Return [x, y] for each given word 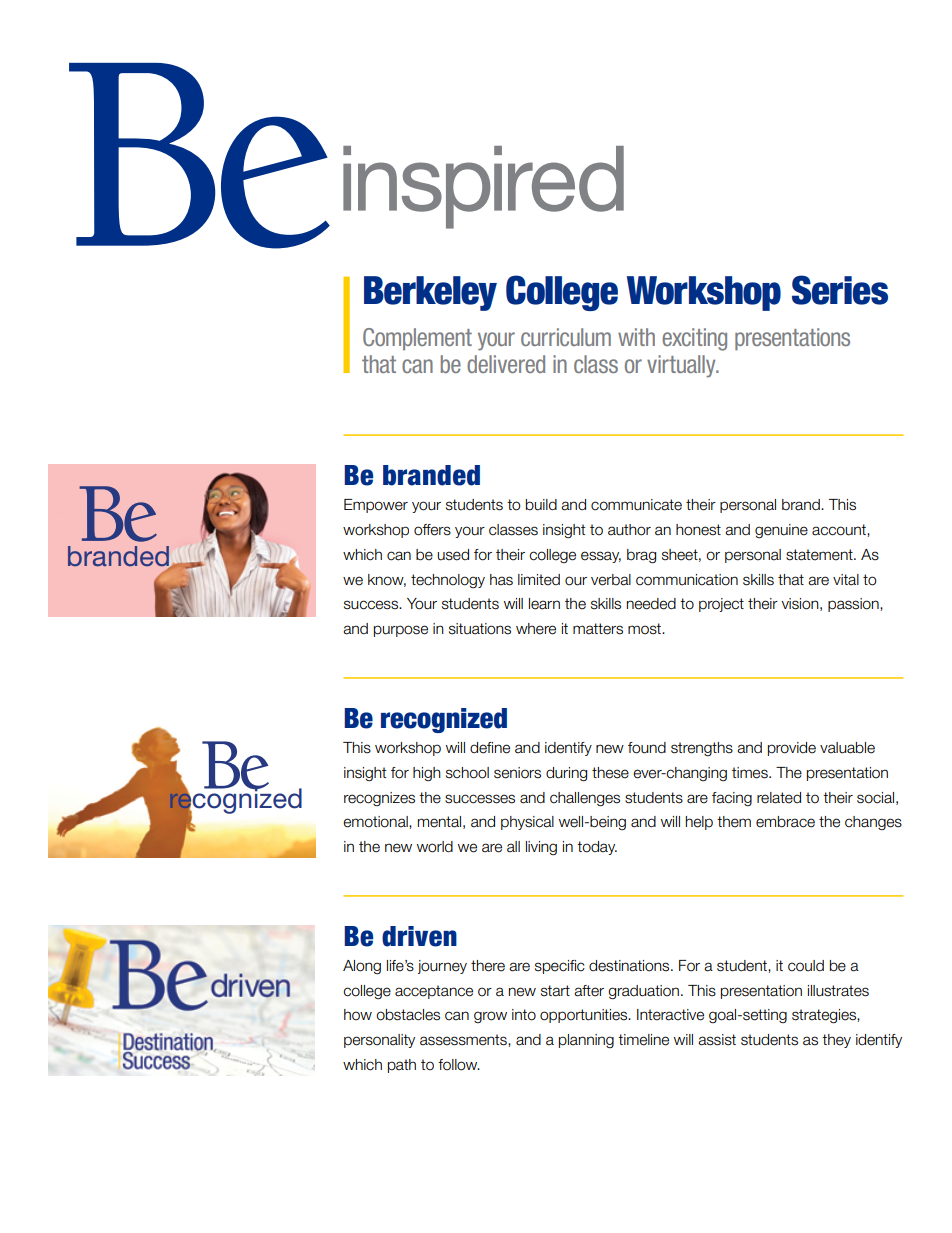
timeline [643, 1040]
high [427, 774]
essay [601, 557]
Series [840, 290]
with [636, 337]
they [836, 1041]
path [402, 1066]
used [453, 555]
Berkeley [430, 293]
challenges [585, 799]
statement [820, 555]
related [779, 798]
